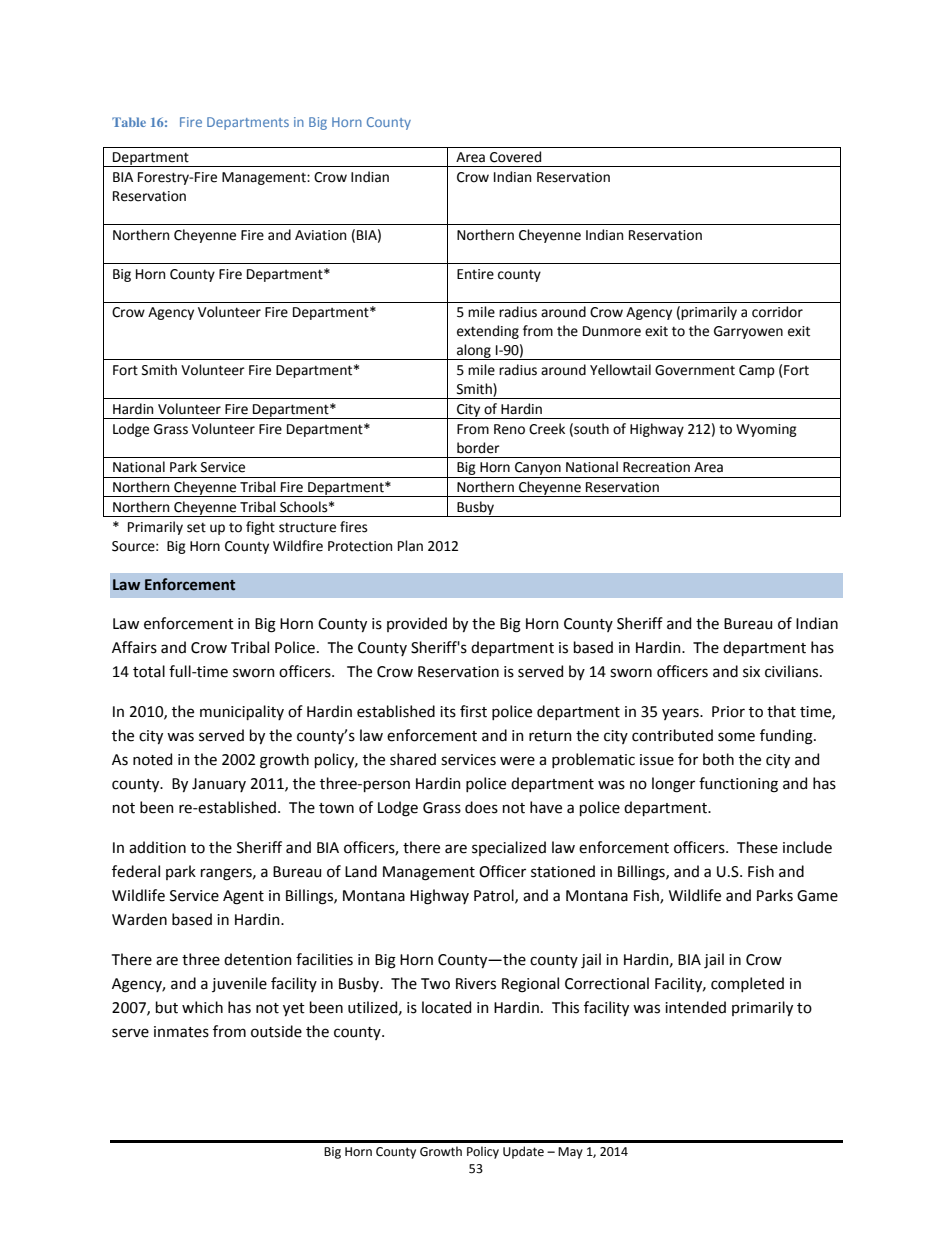  What do you see at coordinates (474, 352) in the page?
I see `along` at bounding box center [474, 352].
